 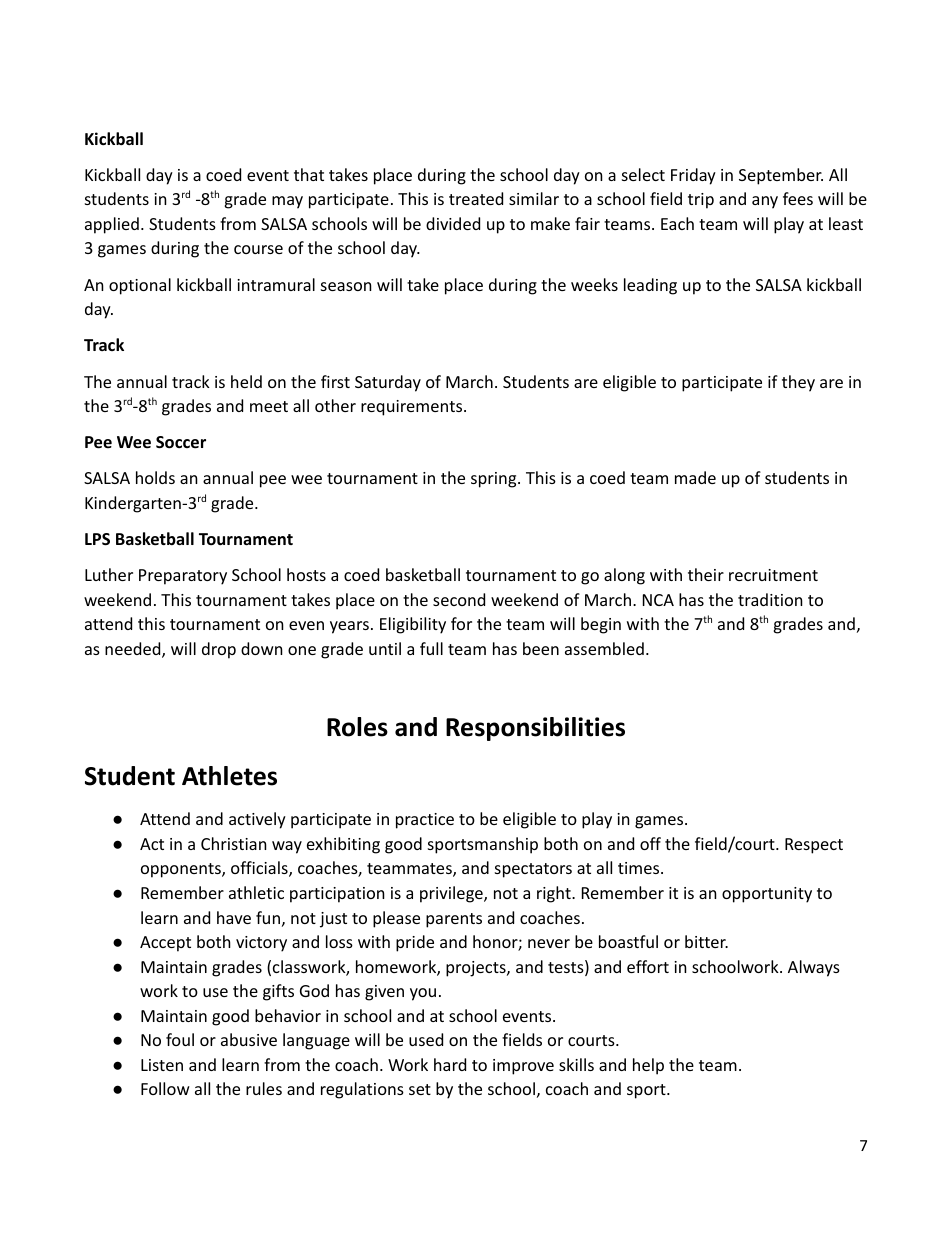 I want to click on Respect, so click(x=814, y=846).
